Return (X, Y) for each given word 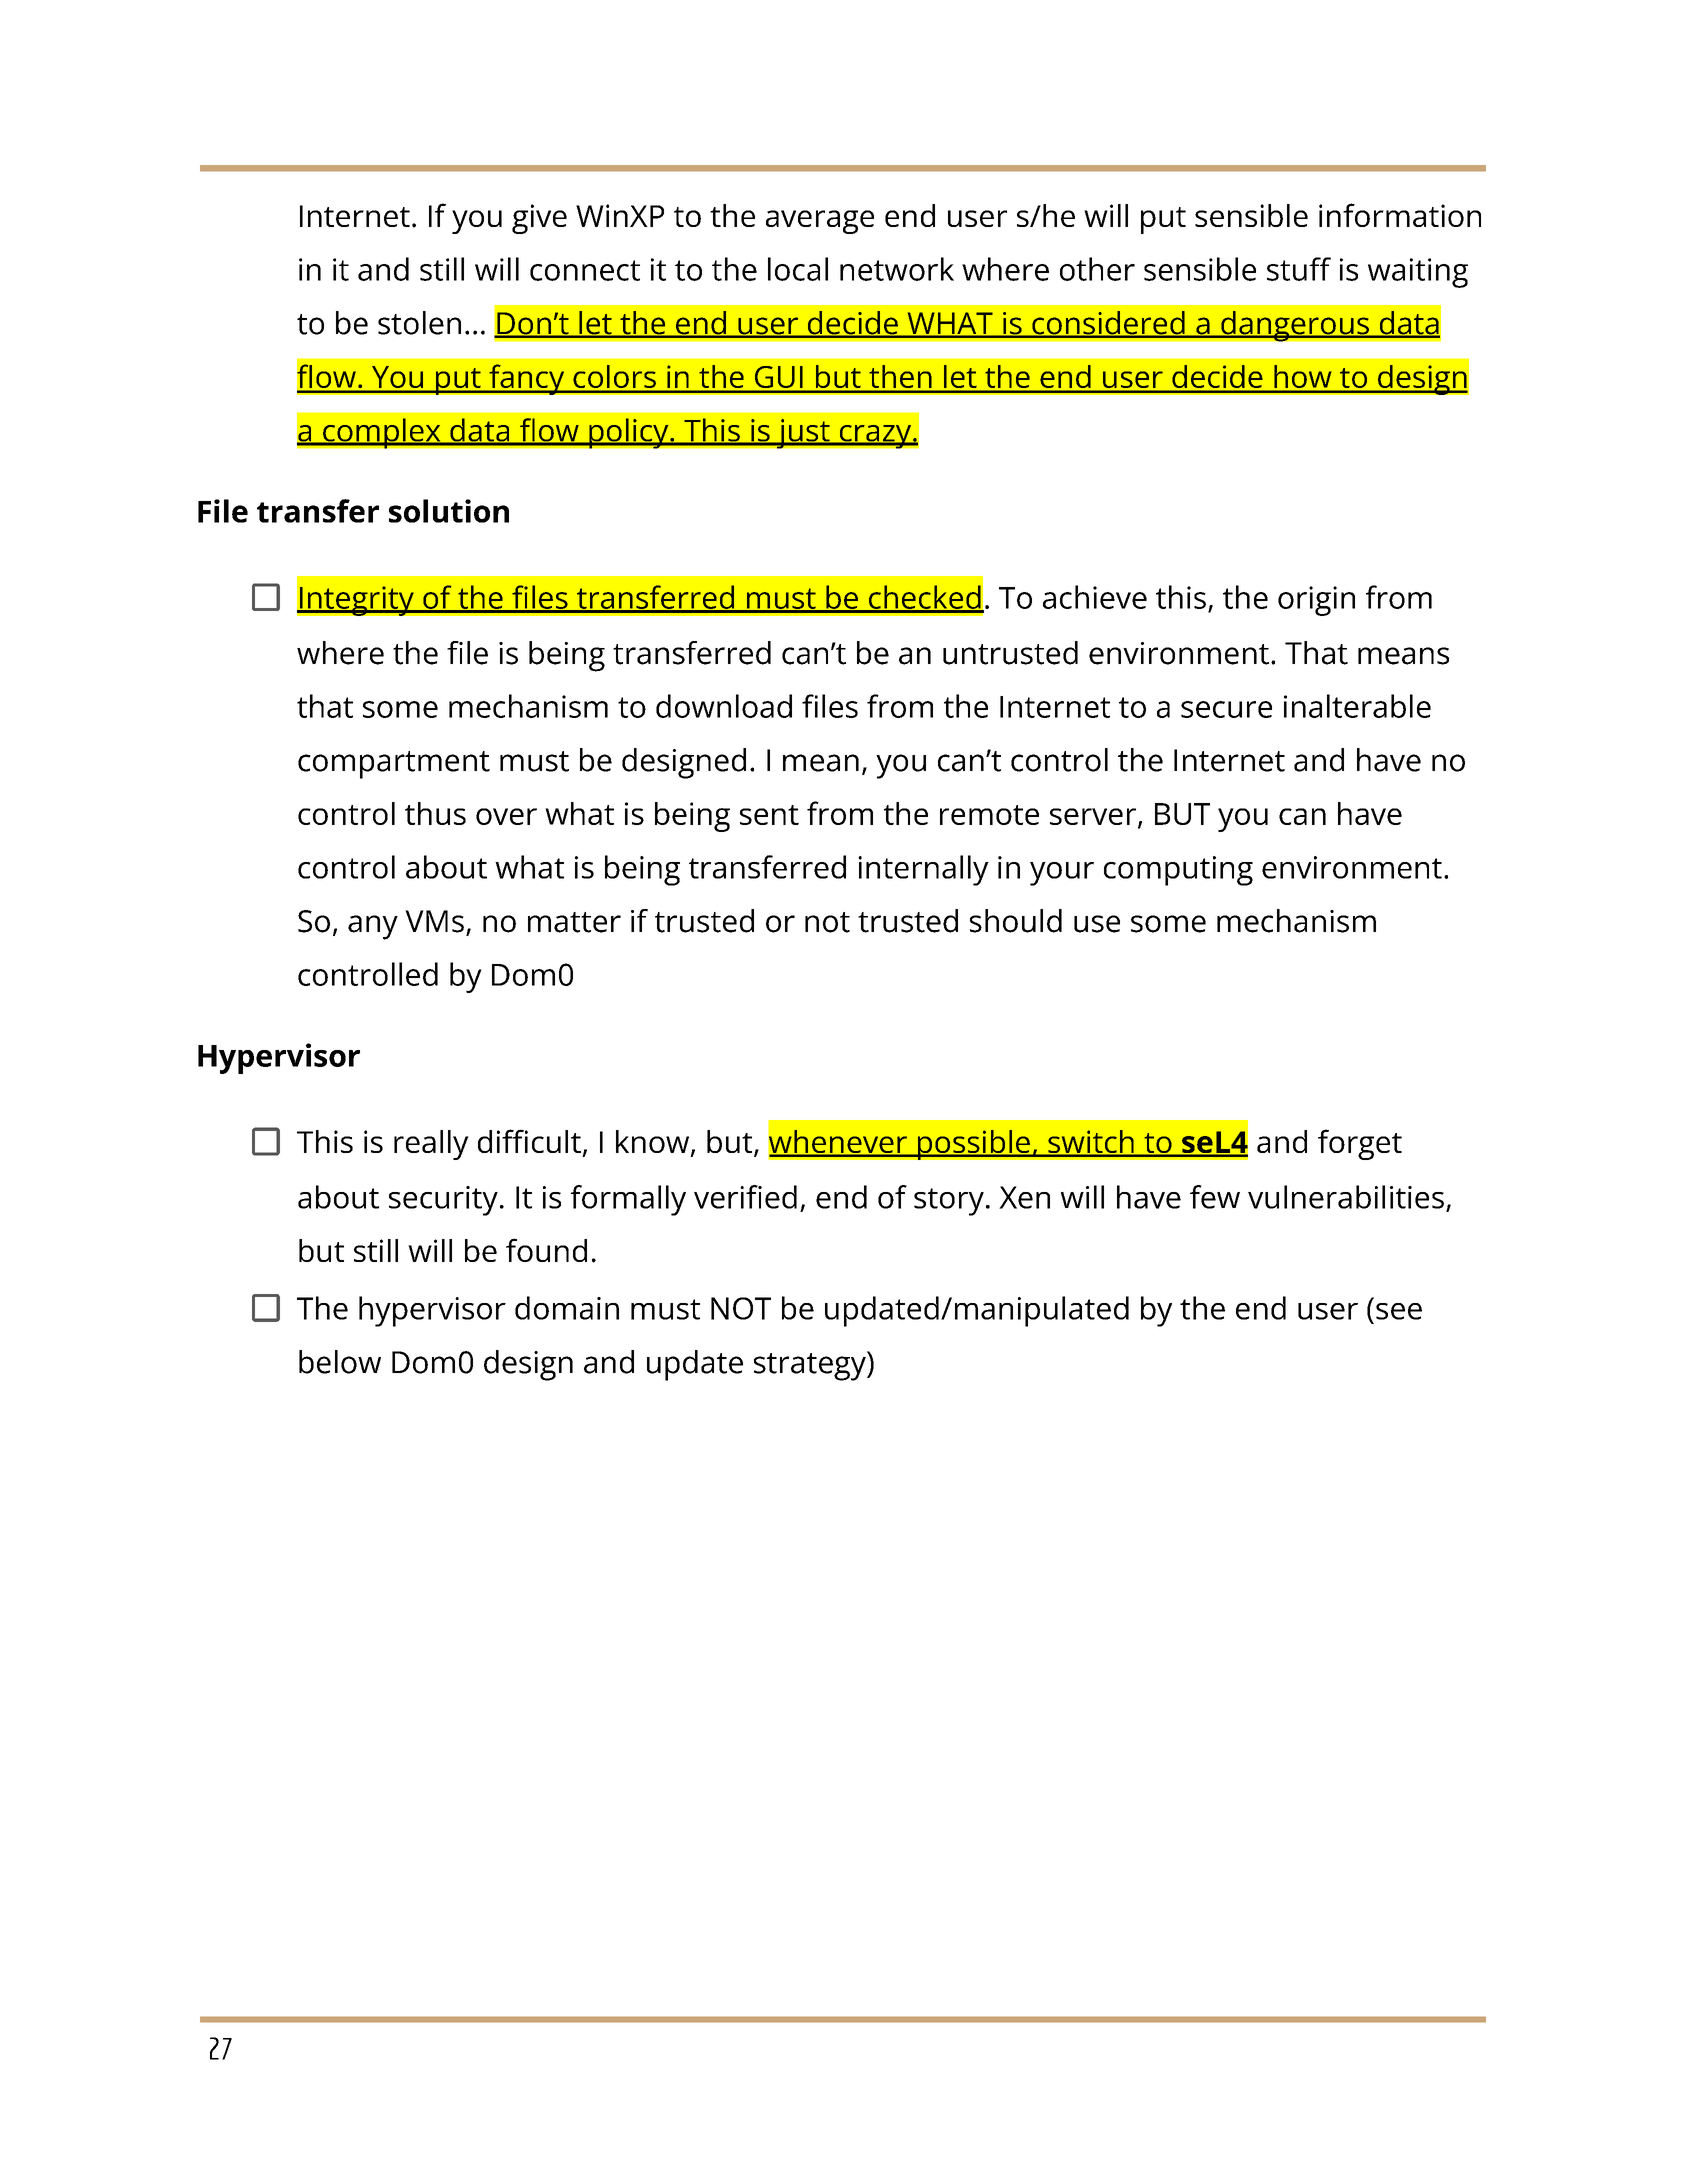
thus (435, 813)
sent (769, 815)
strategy (811, 1366)
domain (567, 1308)
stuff (1299, 269)
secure (1226, 709)
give (539, 219)
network (897, 269)
